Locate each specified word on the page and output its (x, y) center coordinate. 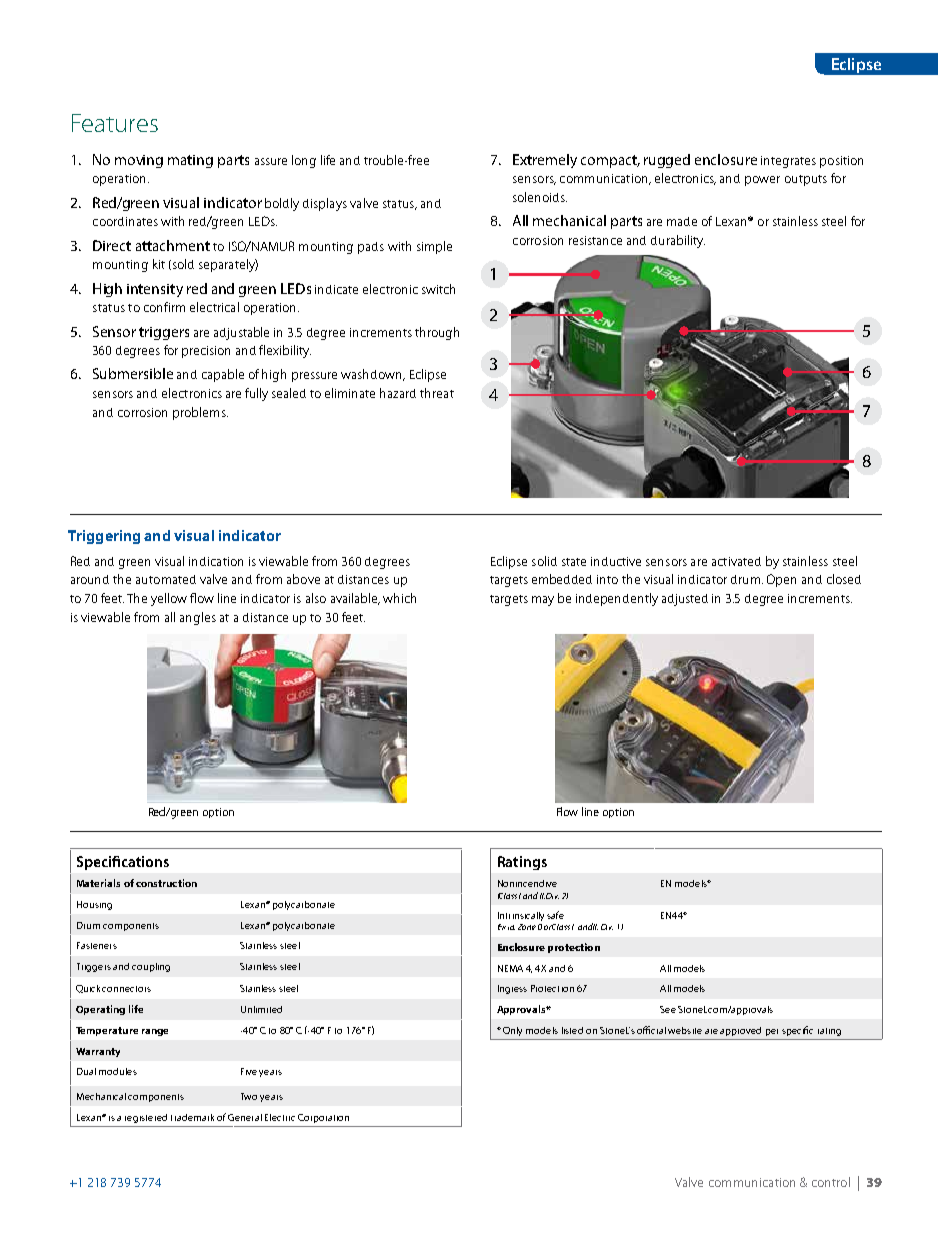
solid (544, 561)
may (543, 601)
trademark (192, 1117)
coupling (151, 967)
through (437, 333)
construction (166, 883)
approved (740, 1031)
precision (206, 352)
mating (190, 161)
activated (736, 561)
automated (166, 579)
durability (678, 241)
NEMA (510, 968)
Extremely (545, 161)
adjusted (685, 600)
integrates (788, 162)
